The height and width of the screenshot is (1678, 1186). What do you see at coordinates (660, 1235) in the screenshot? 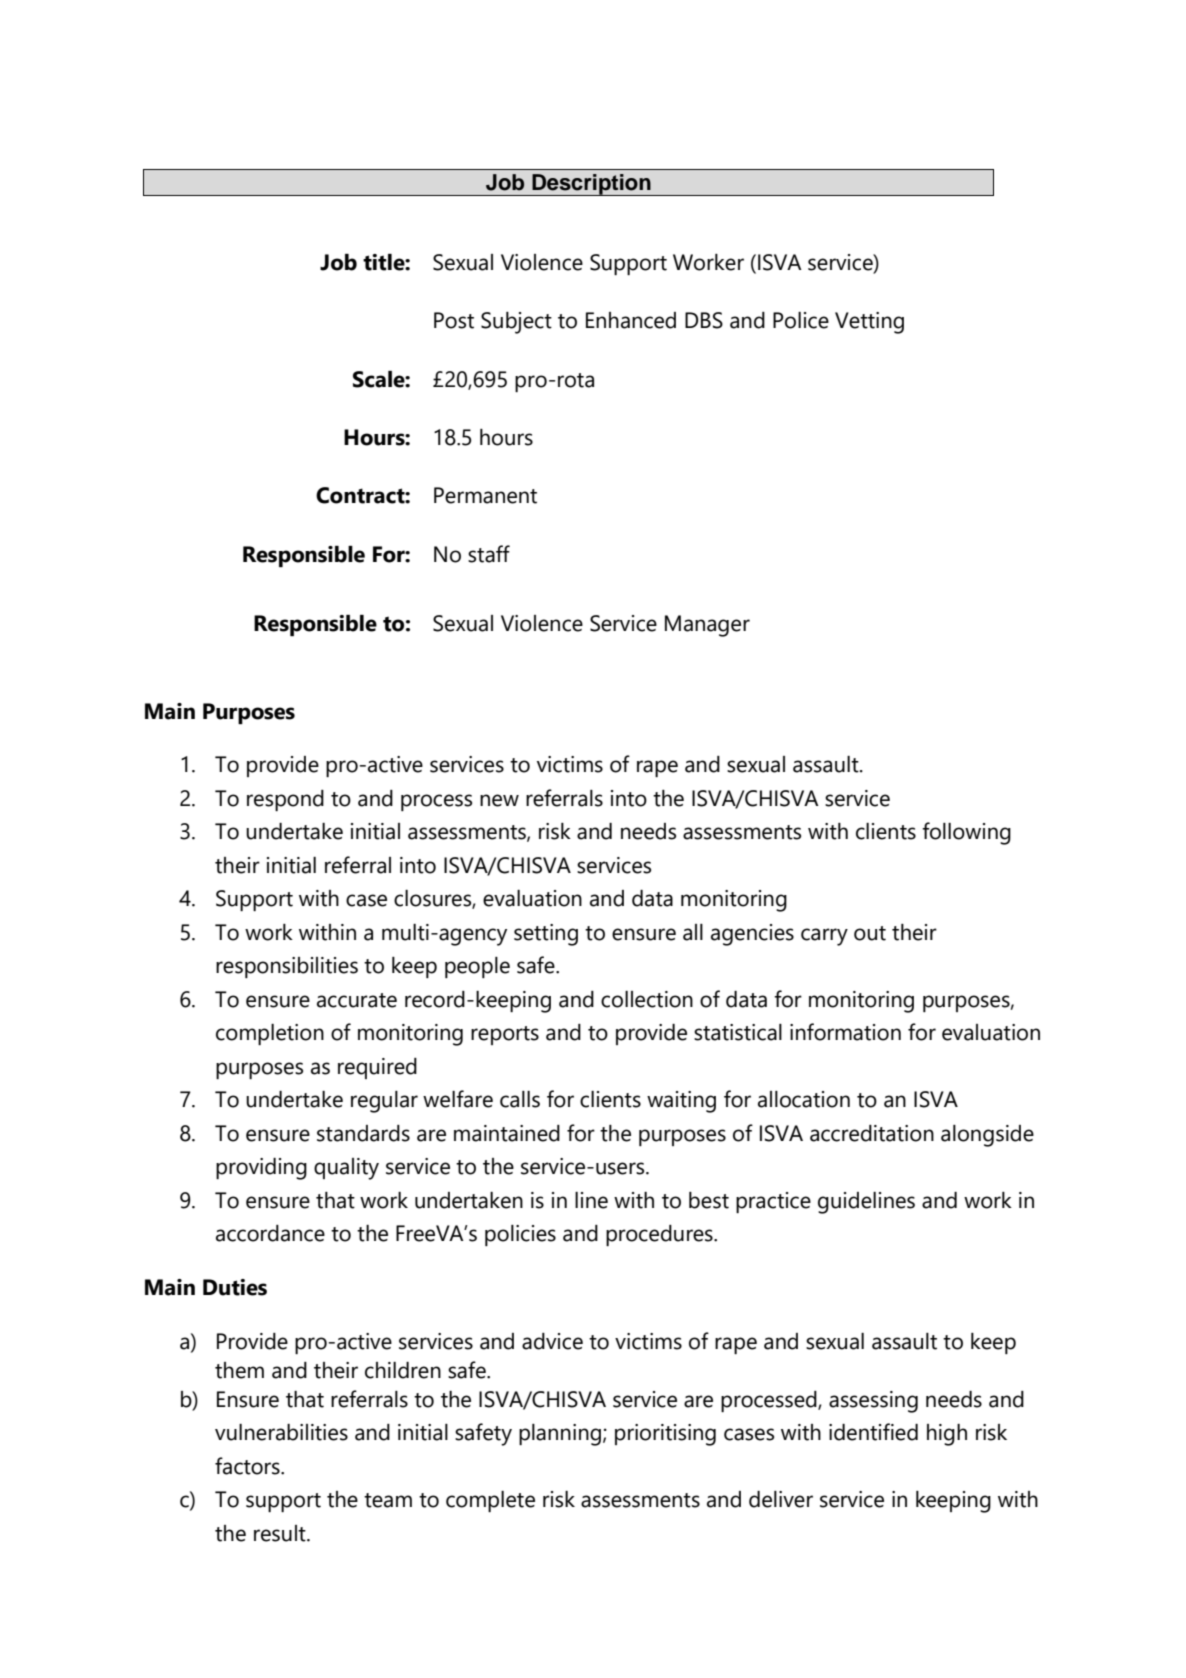
I see `procedures` at bounding box center [660, 1235].
